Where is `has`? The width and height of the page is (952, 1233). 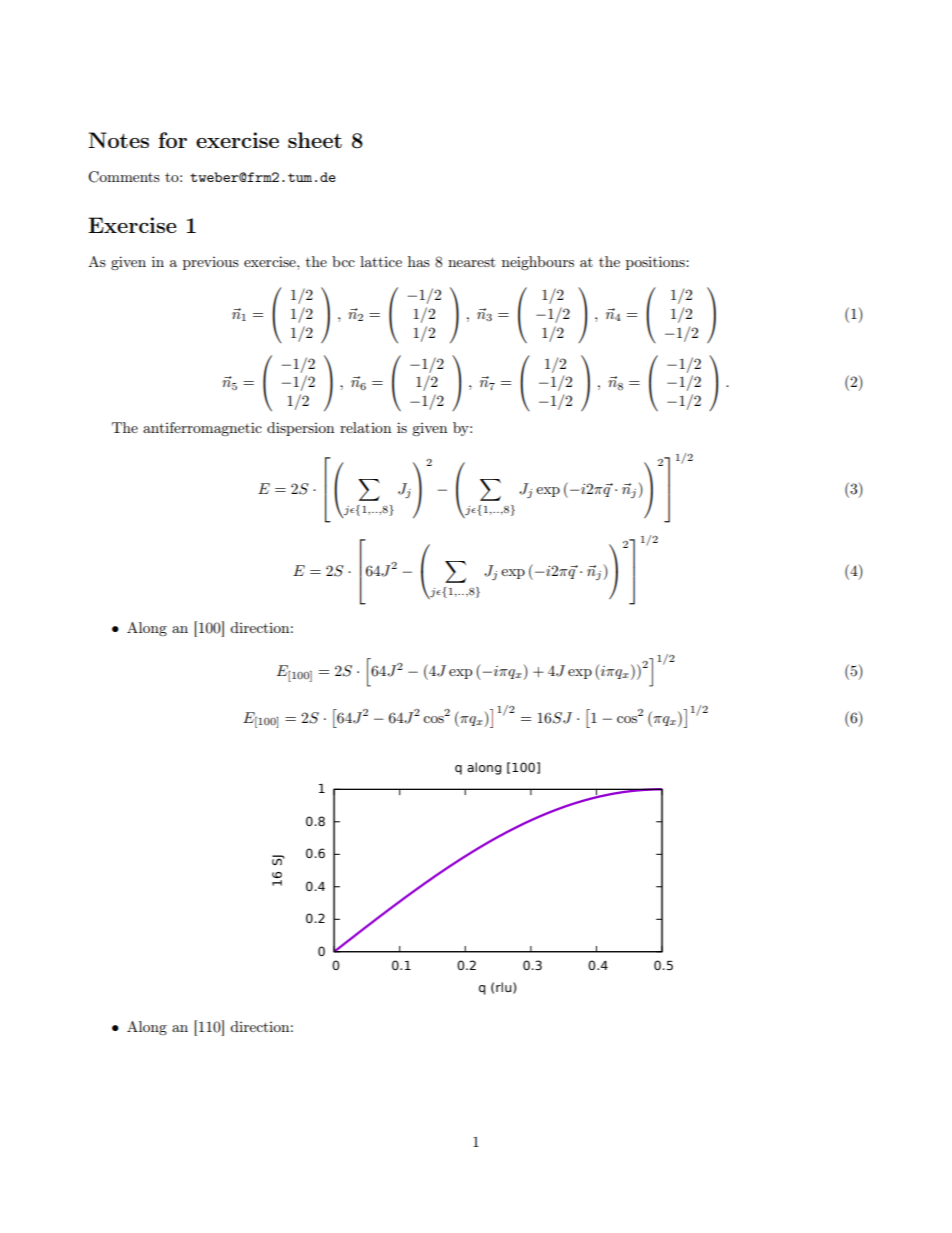
has is located at coordinates (419, 261).
